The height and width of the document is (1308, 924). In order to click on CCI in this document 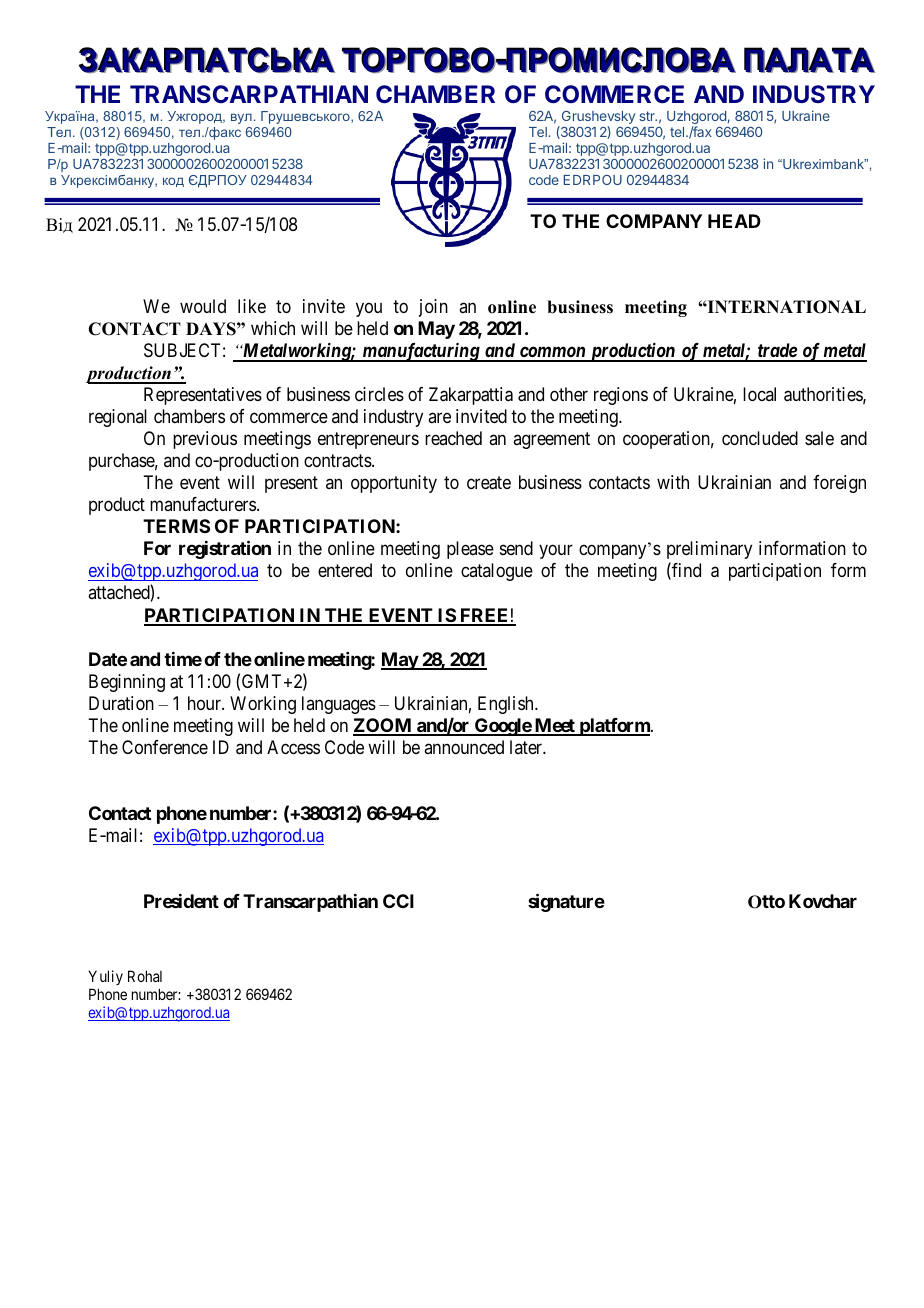, I will do `click(398, 901)`.
